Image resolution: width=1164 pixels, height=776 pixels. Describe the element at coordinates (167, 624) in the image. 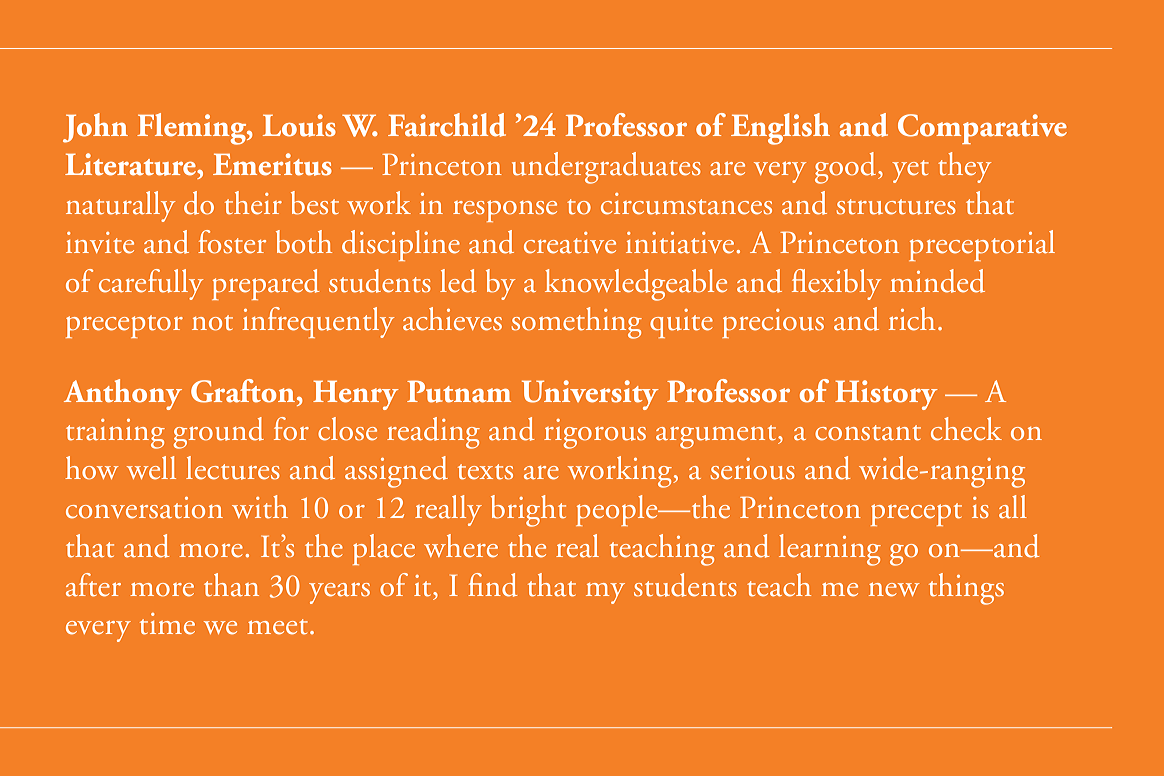

I see `time` at that location.
